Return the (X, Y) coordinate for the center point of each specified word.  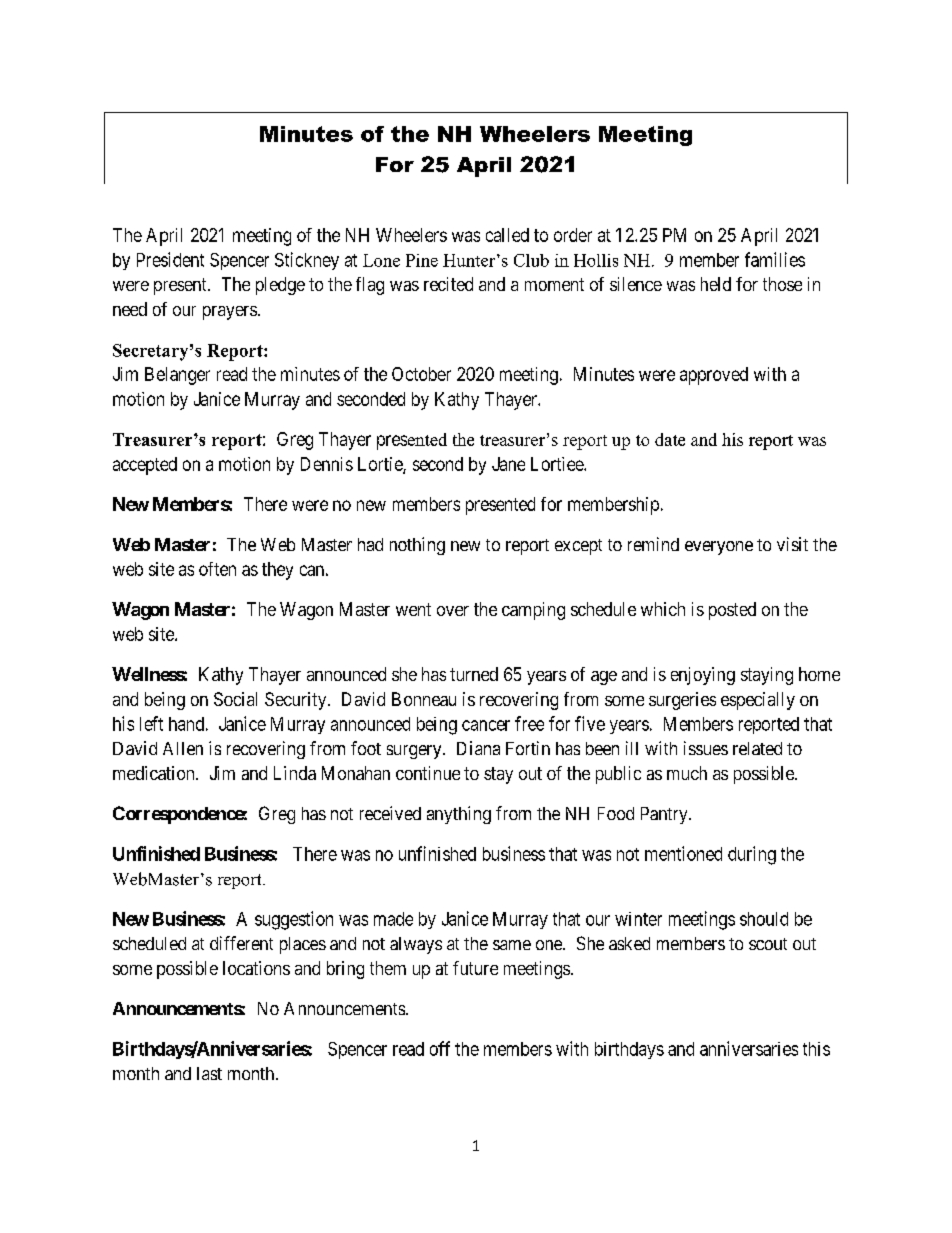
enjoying (703, 676)
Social (235, 699)
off (440, 1048)
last (209, 1073)
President (170, 259)
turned (474, 674)
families (775, 259)
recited (448, 284)
